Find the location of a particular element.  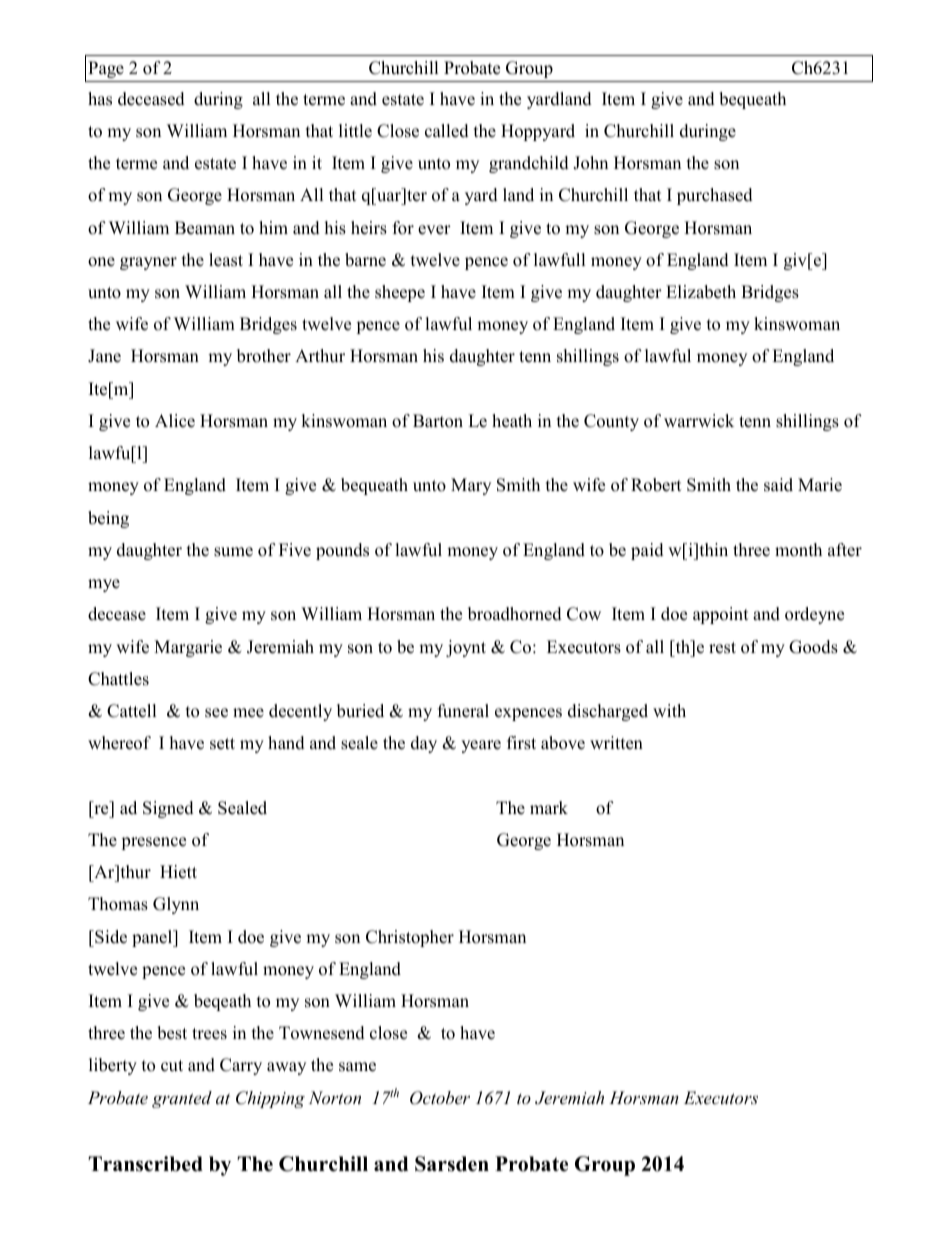

same is located at coordinates (357, 1067).
